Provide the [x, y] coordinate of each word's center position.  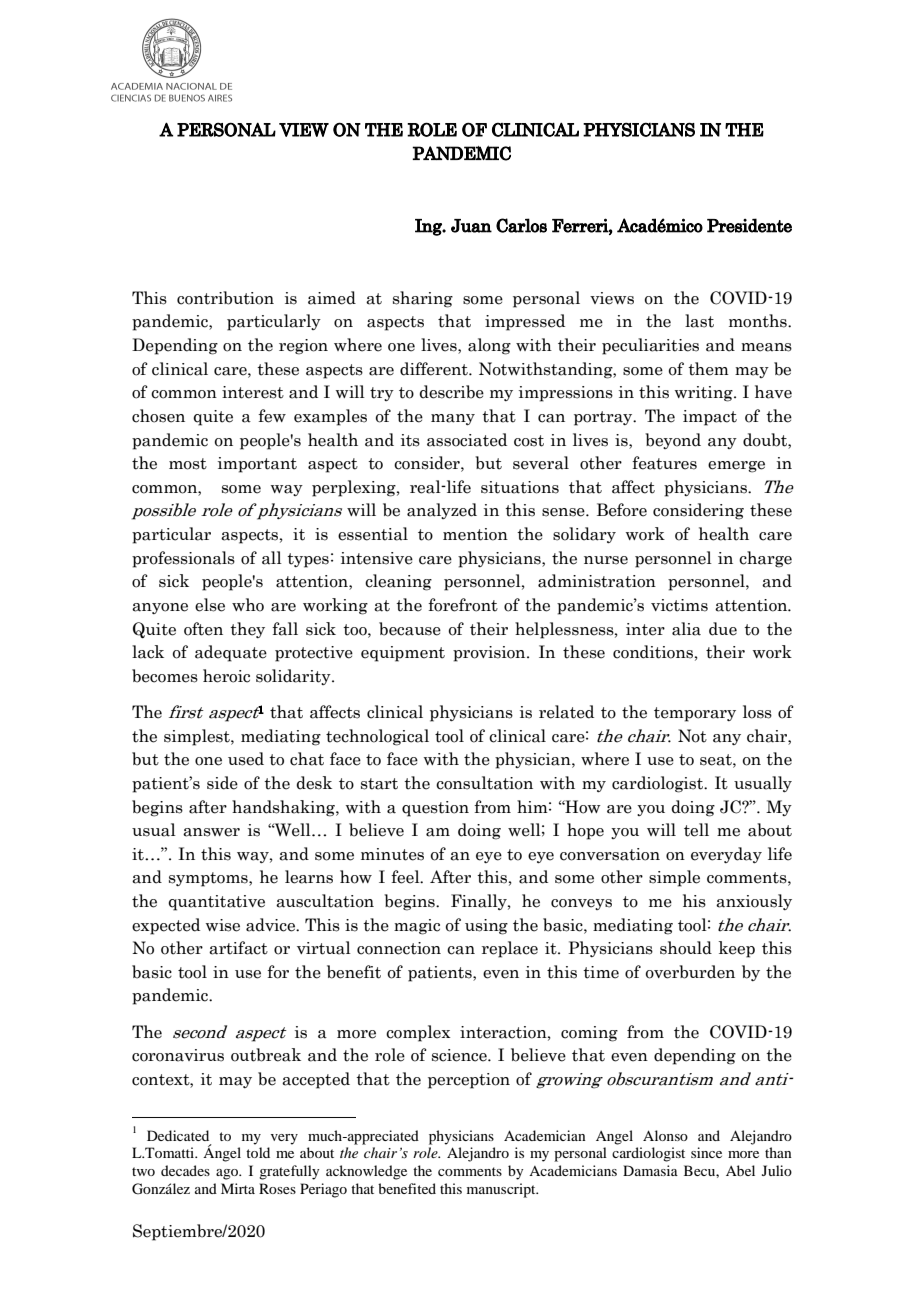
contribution [225, 298]
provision [490, 654]
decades [185, 1170]
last [699, 321]
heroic [226, 676]
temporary [695, 714]
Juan [471, 226]
